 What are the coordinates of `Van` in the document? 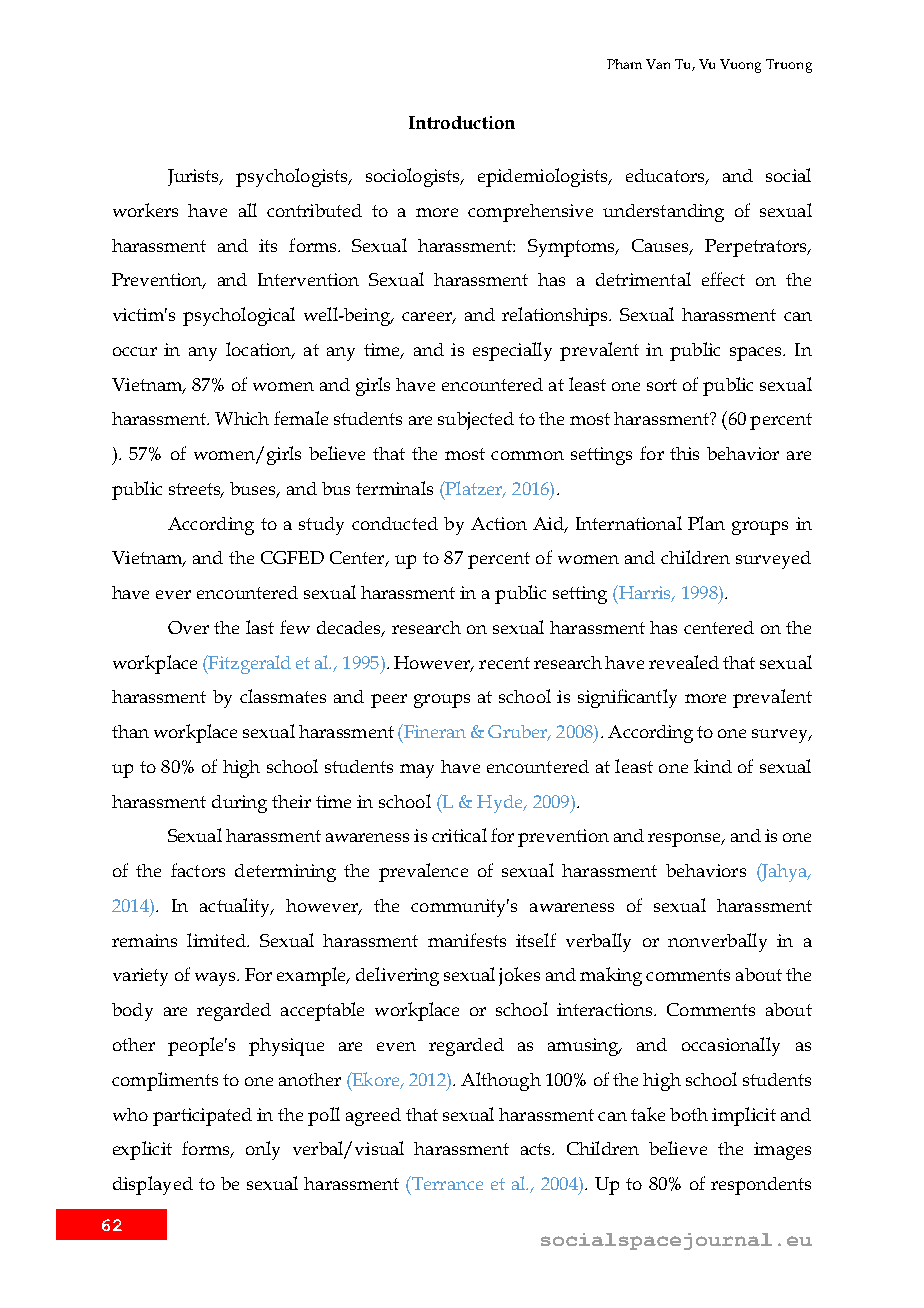 It's located at (658, 64).
